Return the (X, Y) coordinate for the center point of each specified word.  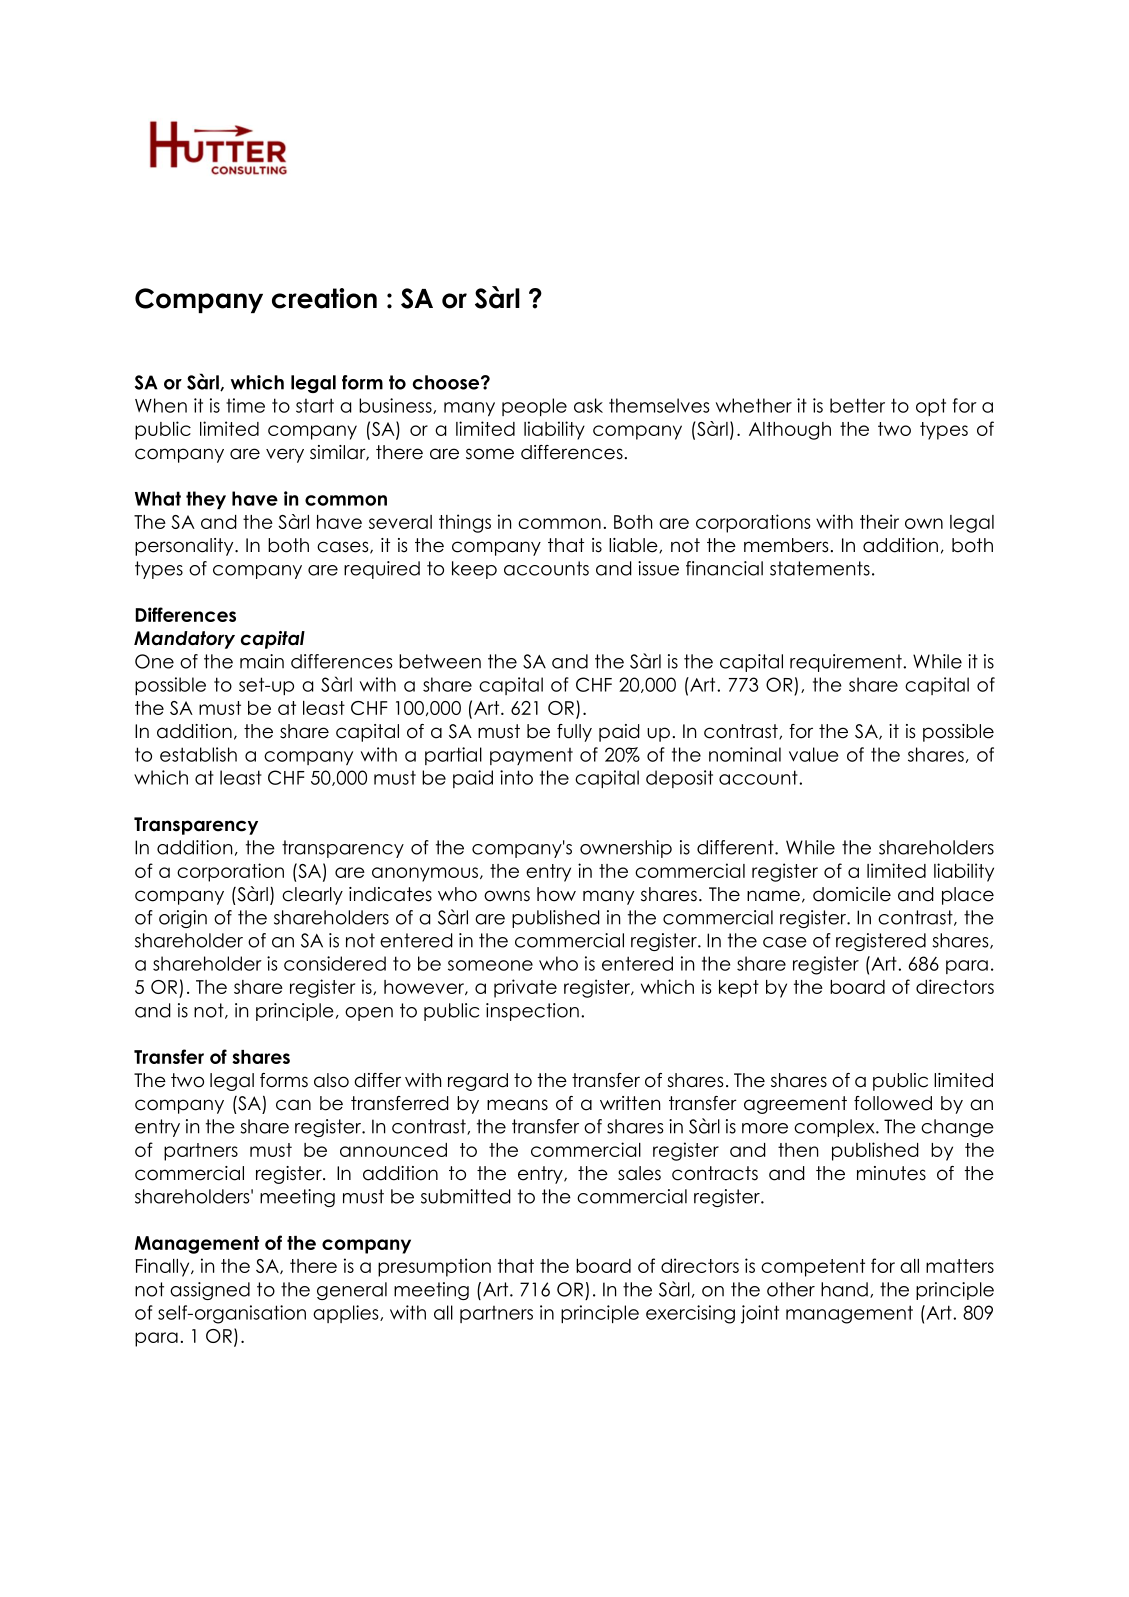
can (293, 1105)
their (879, 521)
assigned (210, 1291)
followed (893, 1103)
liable (634, 545)
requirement (847, 663)
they (206, 500)
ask (588, 405)
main (262, 661)
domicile (852, 894)
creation (324, 298)
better (857, 405)
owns (507, 896)
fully (574, 733)
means (517, 1105)
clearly (312, 896)
